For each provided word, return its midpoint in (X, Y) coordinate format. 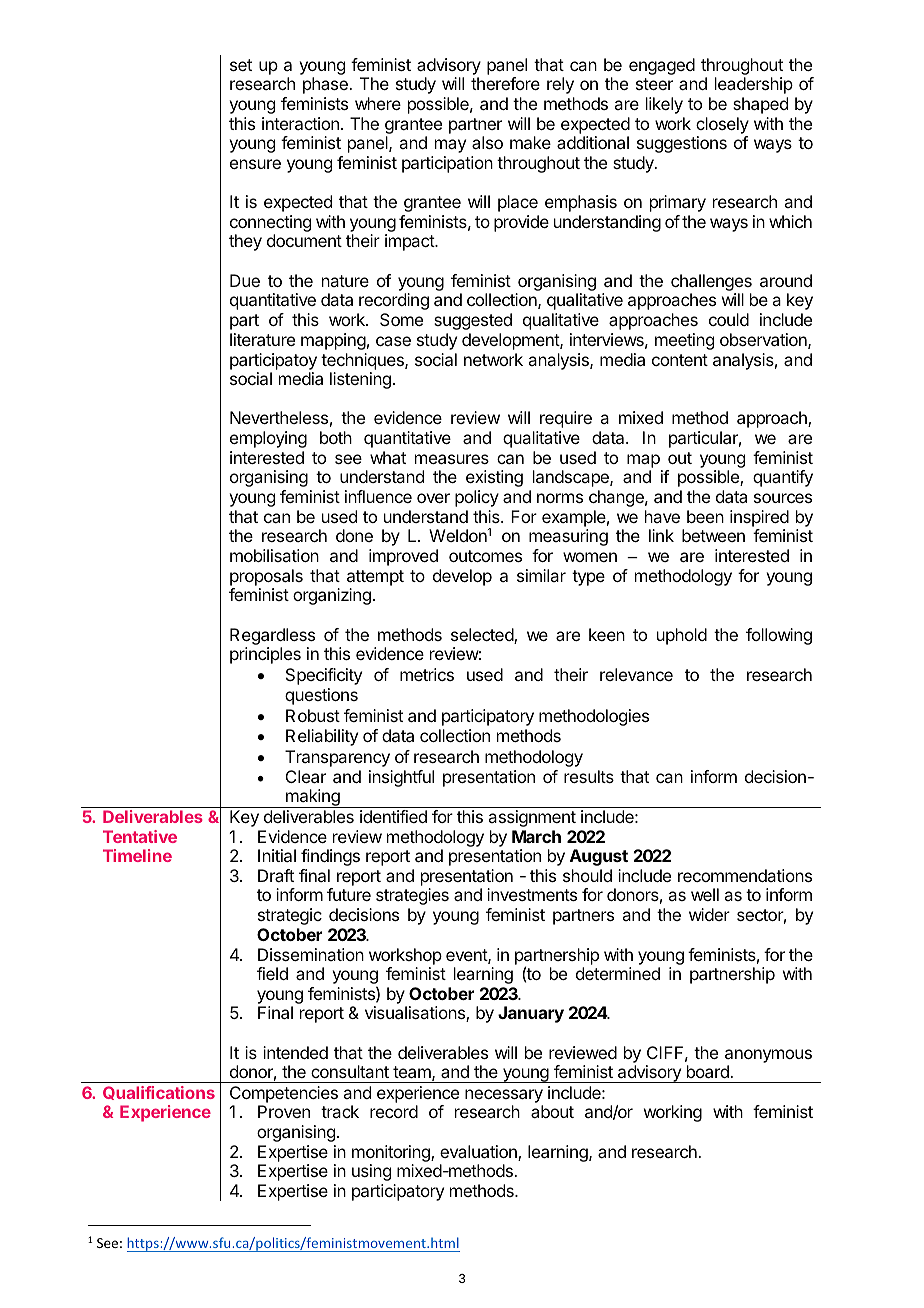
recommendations (745, 875)
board (709, 1071)
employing (268, 439)
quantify (783, 478)
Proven (284, 1111)
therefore (505, 83)
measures (452, 459)
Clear (306, 776)
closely (722, 125)
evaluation (479, 1153)
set (241, 65)
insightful (401, 778)
